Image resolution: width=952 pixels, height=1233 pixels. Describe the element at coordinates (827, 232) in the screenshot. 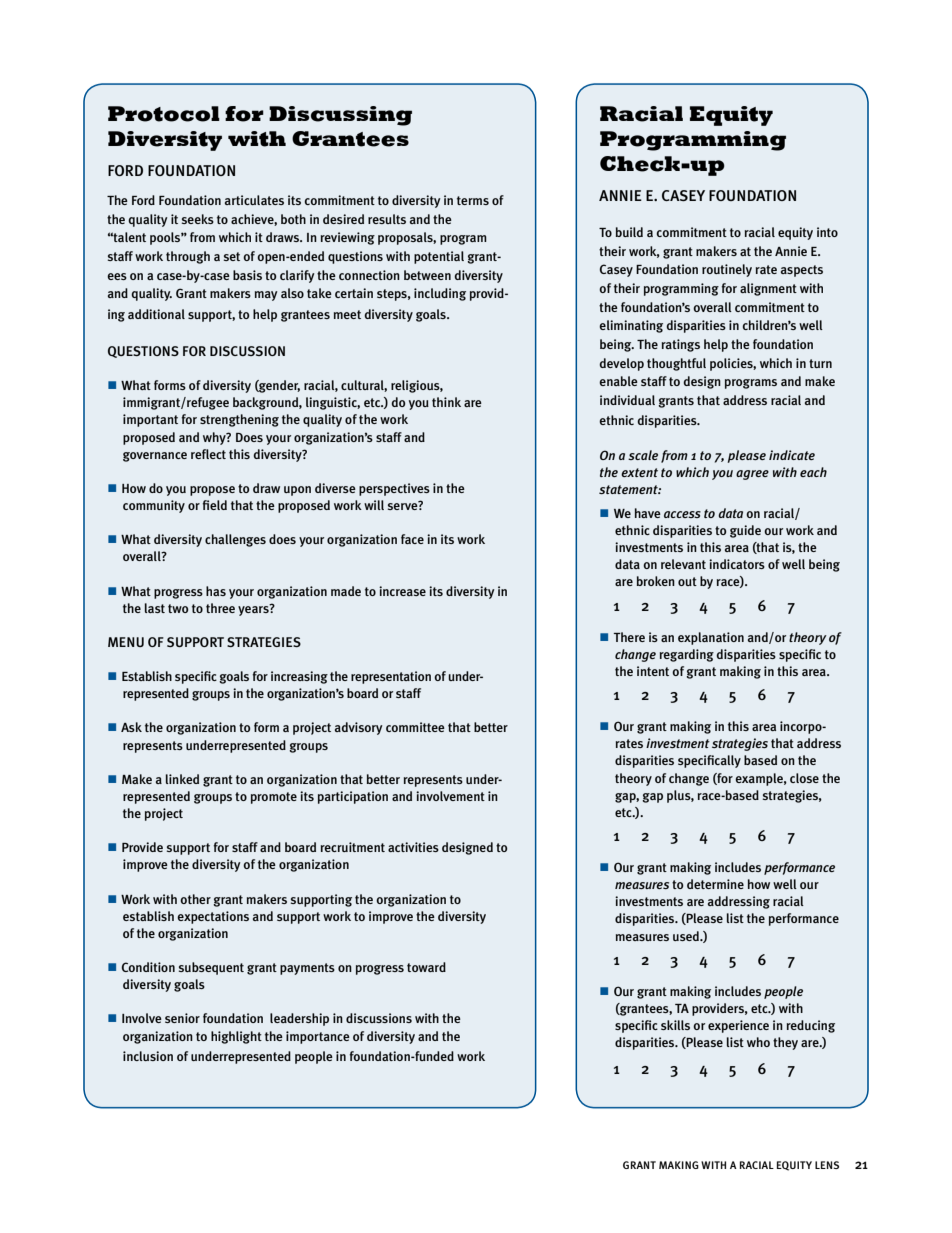

I see `into` at that location.
